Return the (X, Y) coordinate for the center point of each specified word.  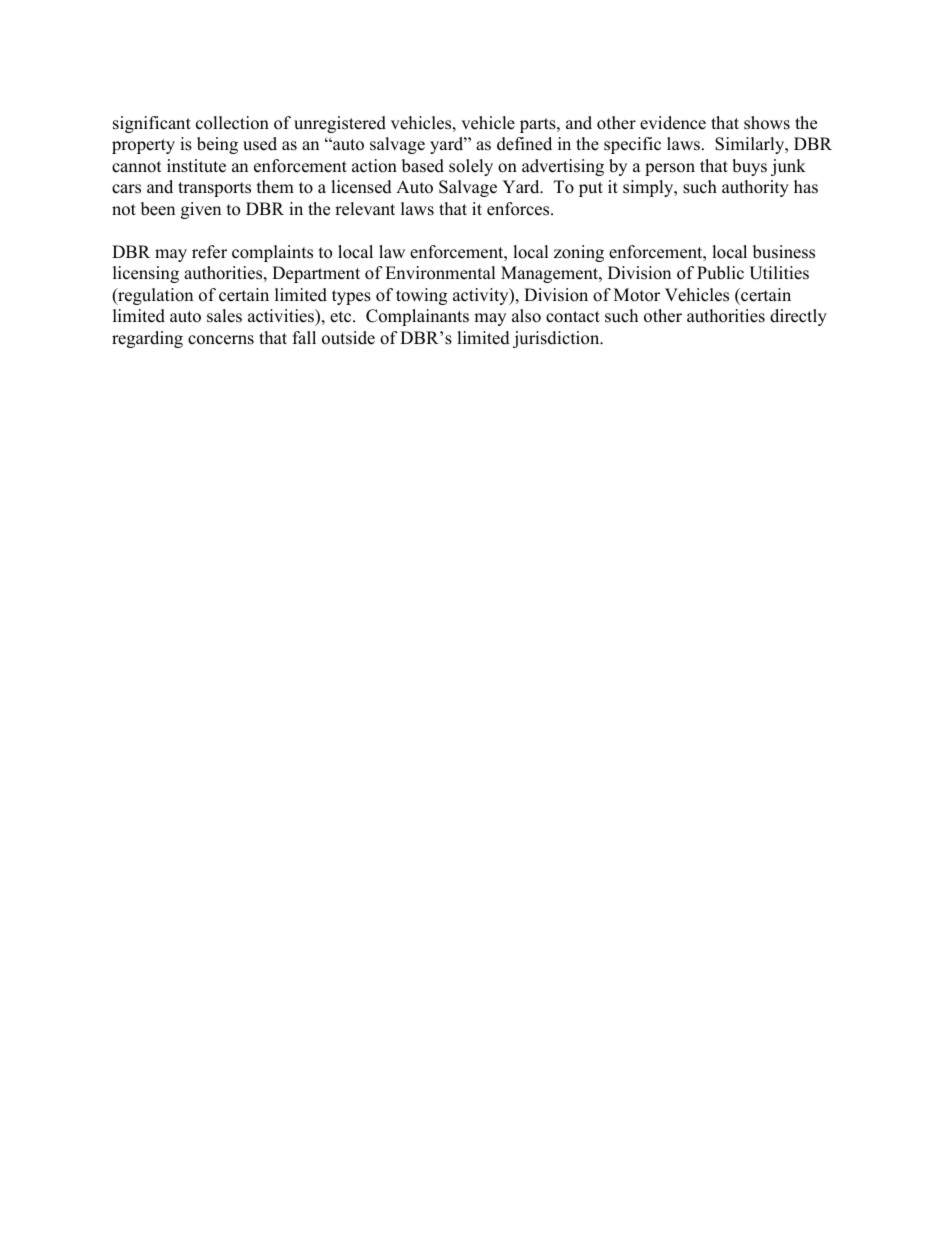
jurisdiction (557, 339)
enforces (519, 209)
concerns (221, 340)
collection (232, 123)
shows (767, 123)
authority (755, 188)
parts (539, 125)
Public (720, 273)
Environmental (440, 273)
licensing (146, 274)
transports (214, 189)
